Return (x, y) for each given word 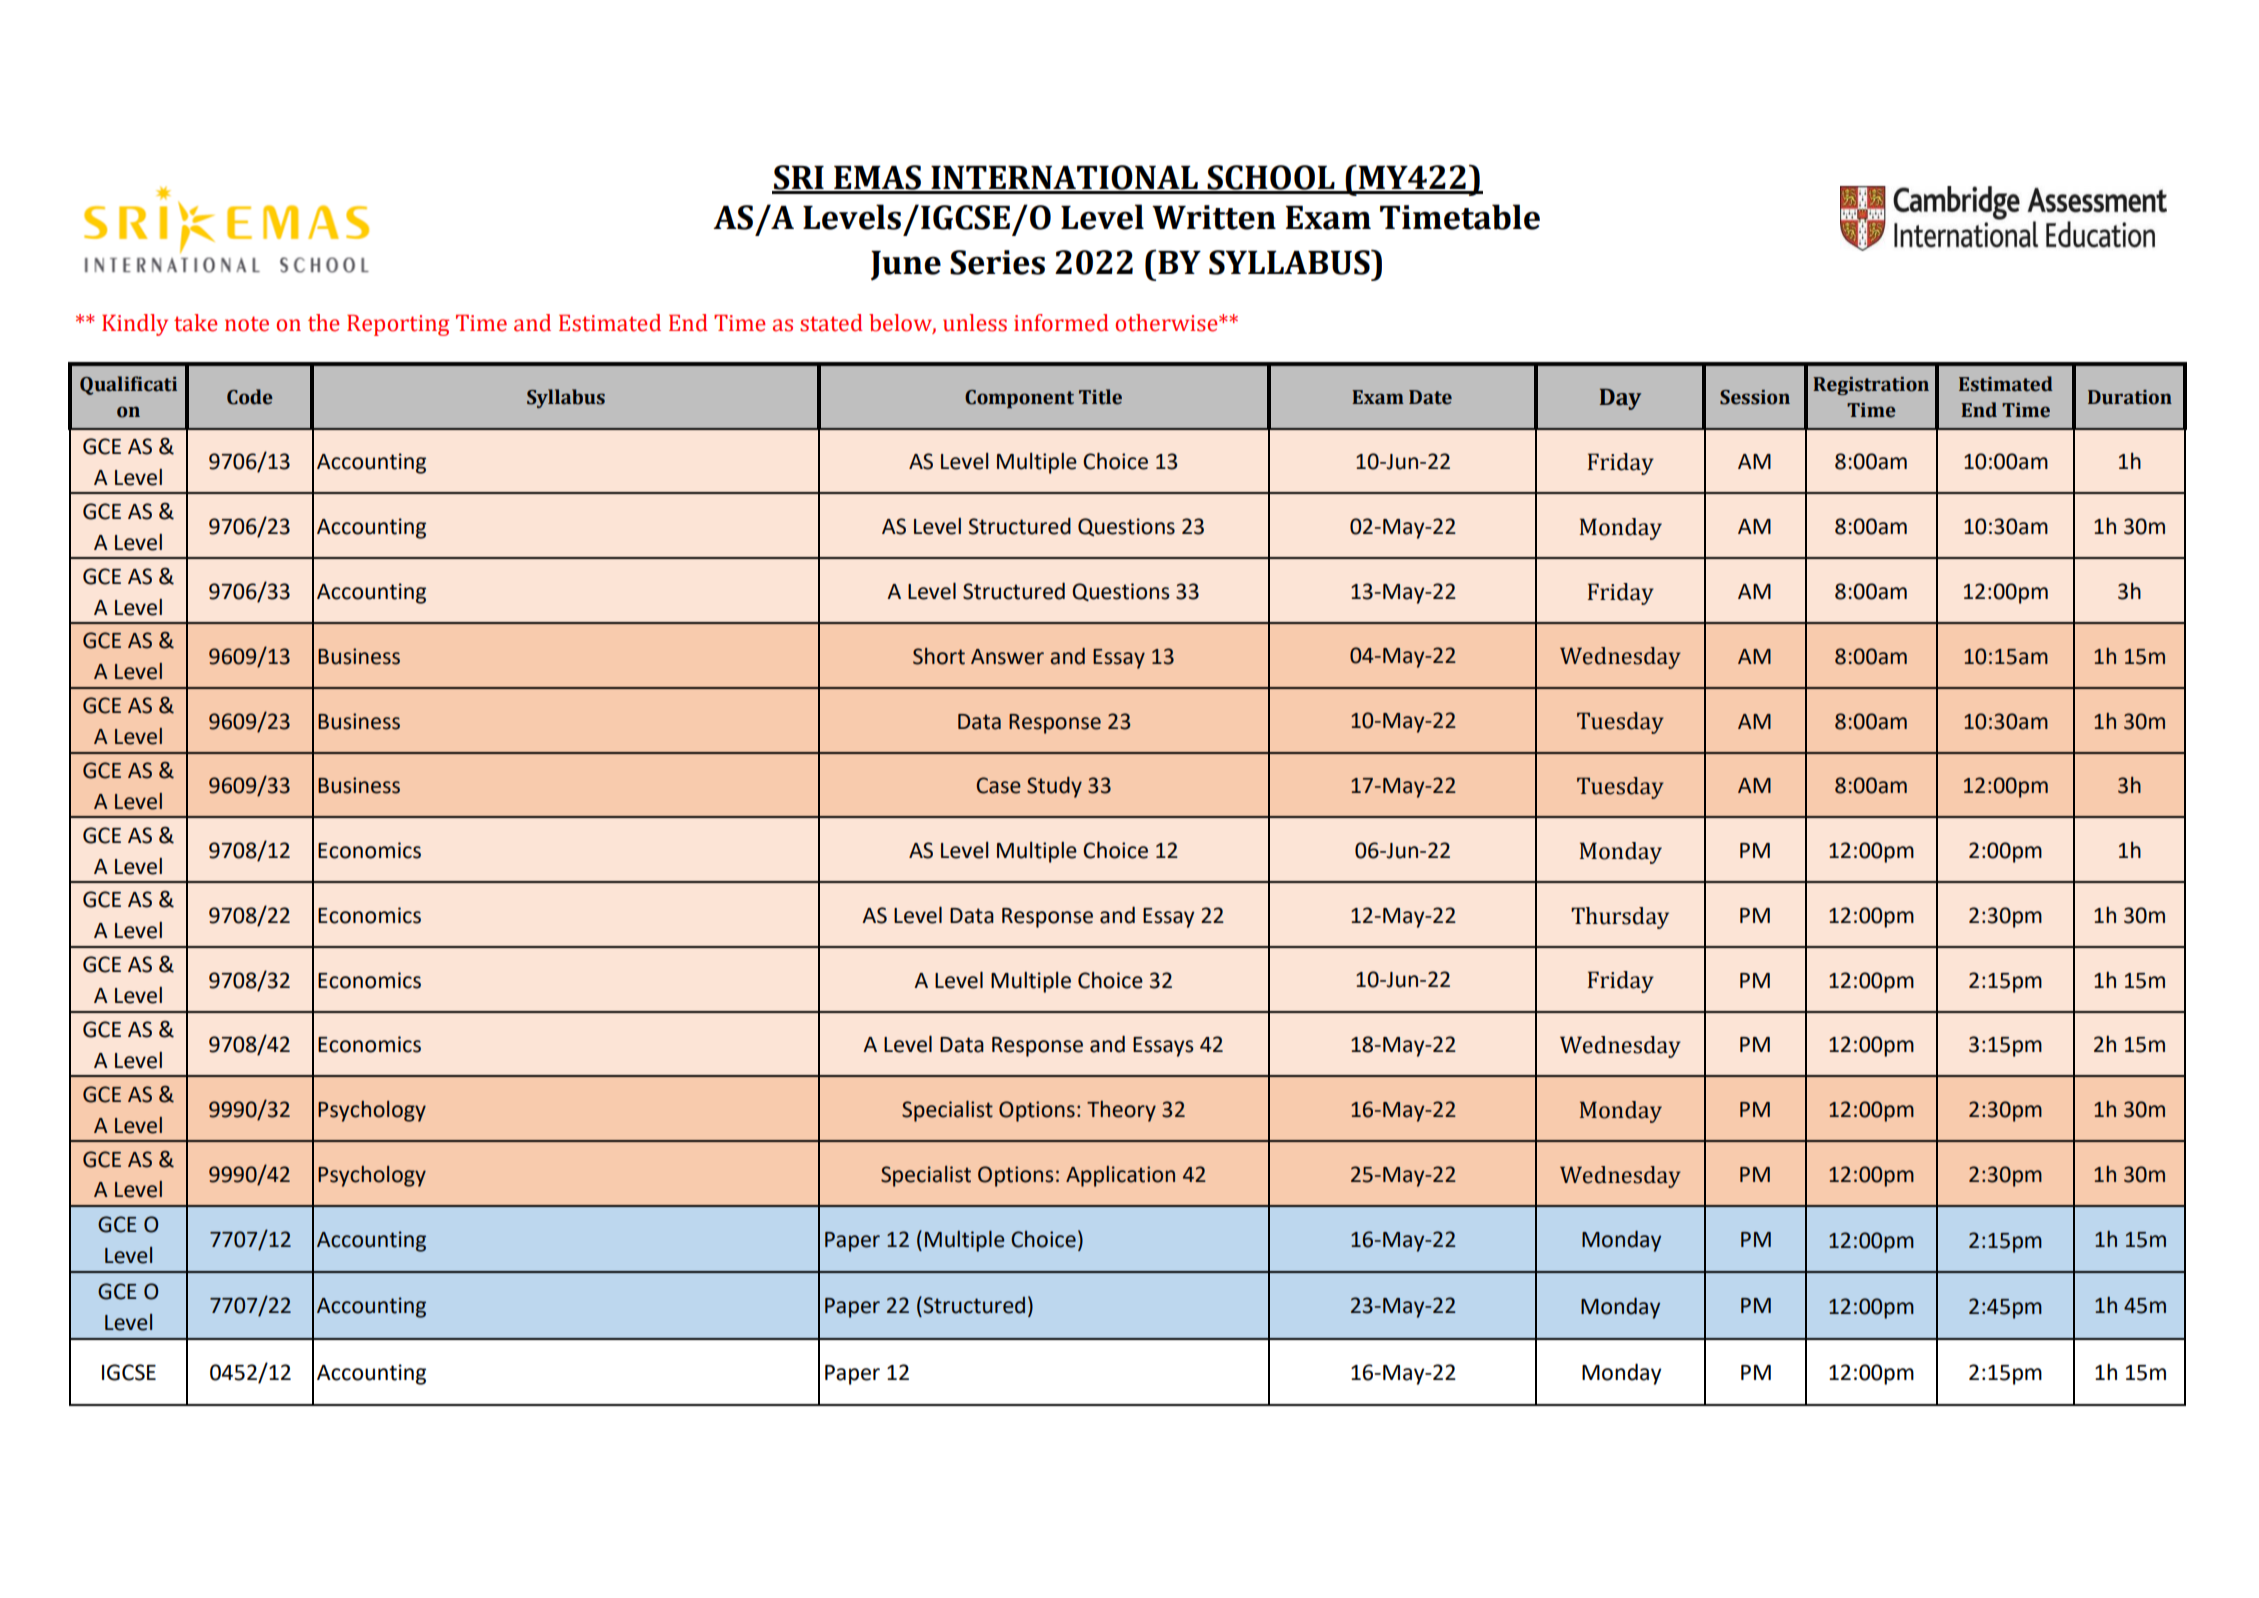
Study (1054, 787)
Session (1755, 397)
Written (1214, 217)
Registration (1871, 386)
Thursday (1620, 918)
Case (998, 785)
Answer (1007, 657)
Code (250, 397)
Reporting (398, 325)
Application (1120, 1176)
